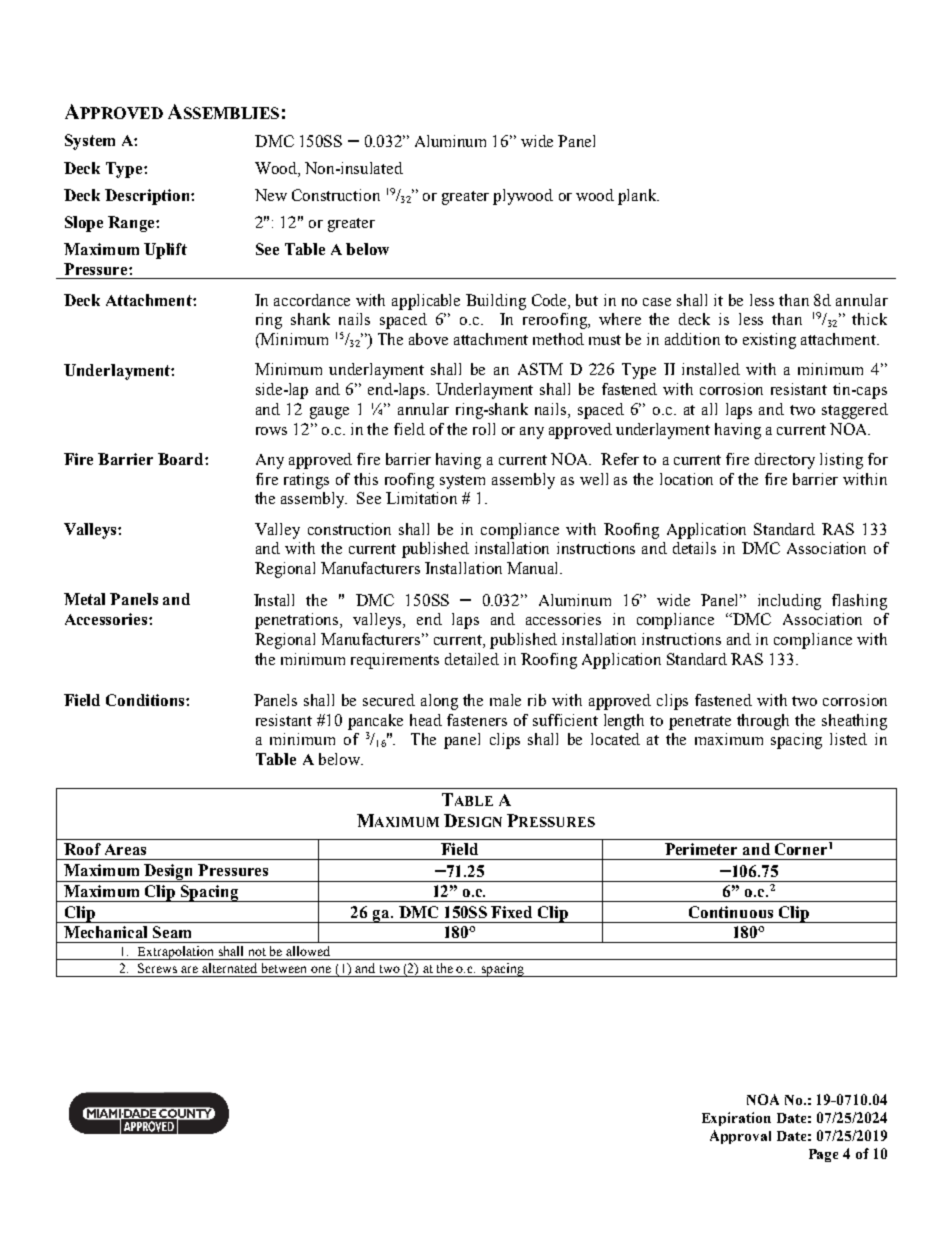 This document has width=952, height=1233. Describe the element at coordinates (694, 548) in the document. I see `details` at that location.
